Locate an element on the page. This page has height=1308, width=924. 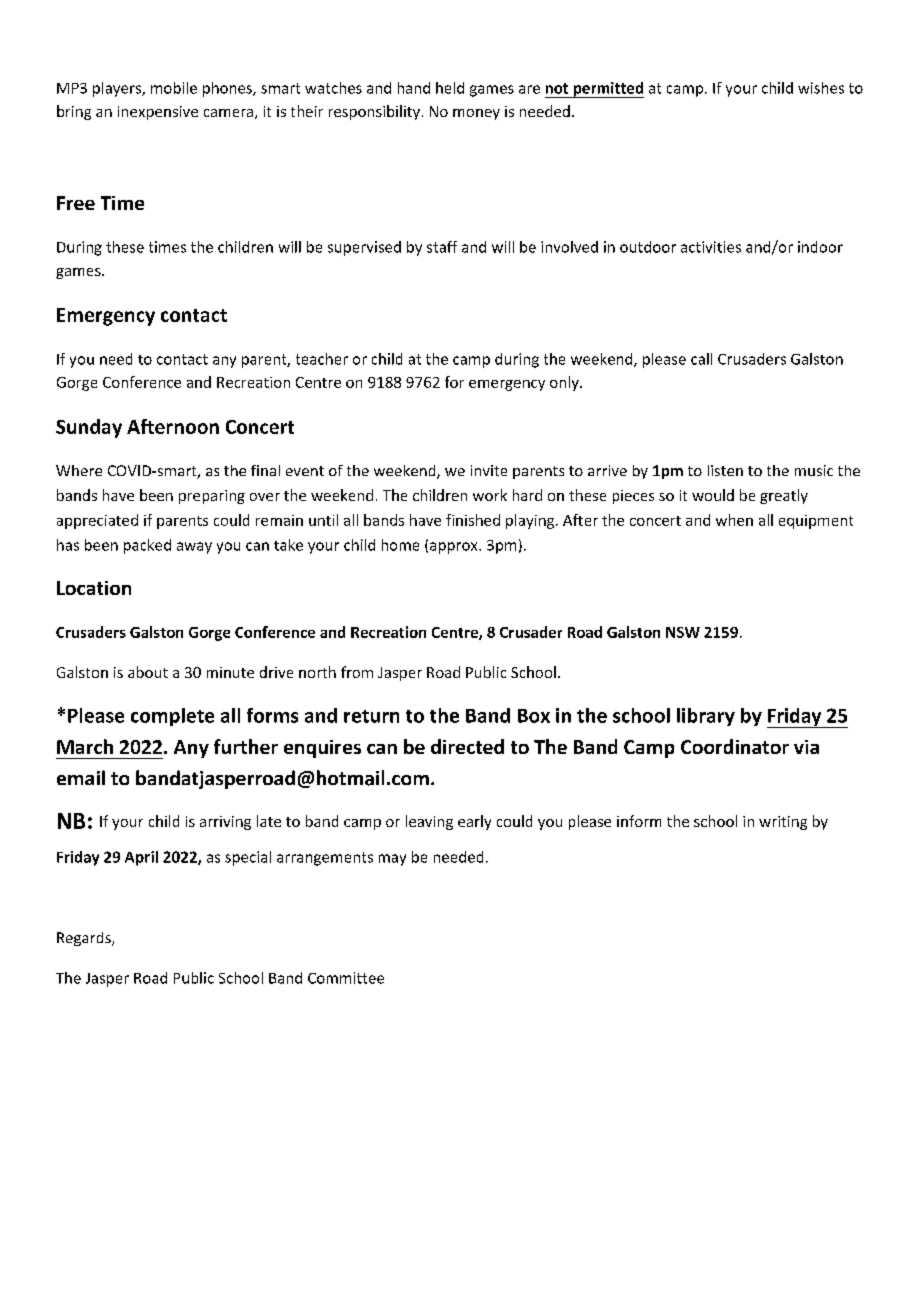
writing is located at coordinates (783, 823).
